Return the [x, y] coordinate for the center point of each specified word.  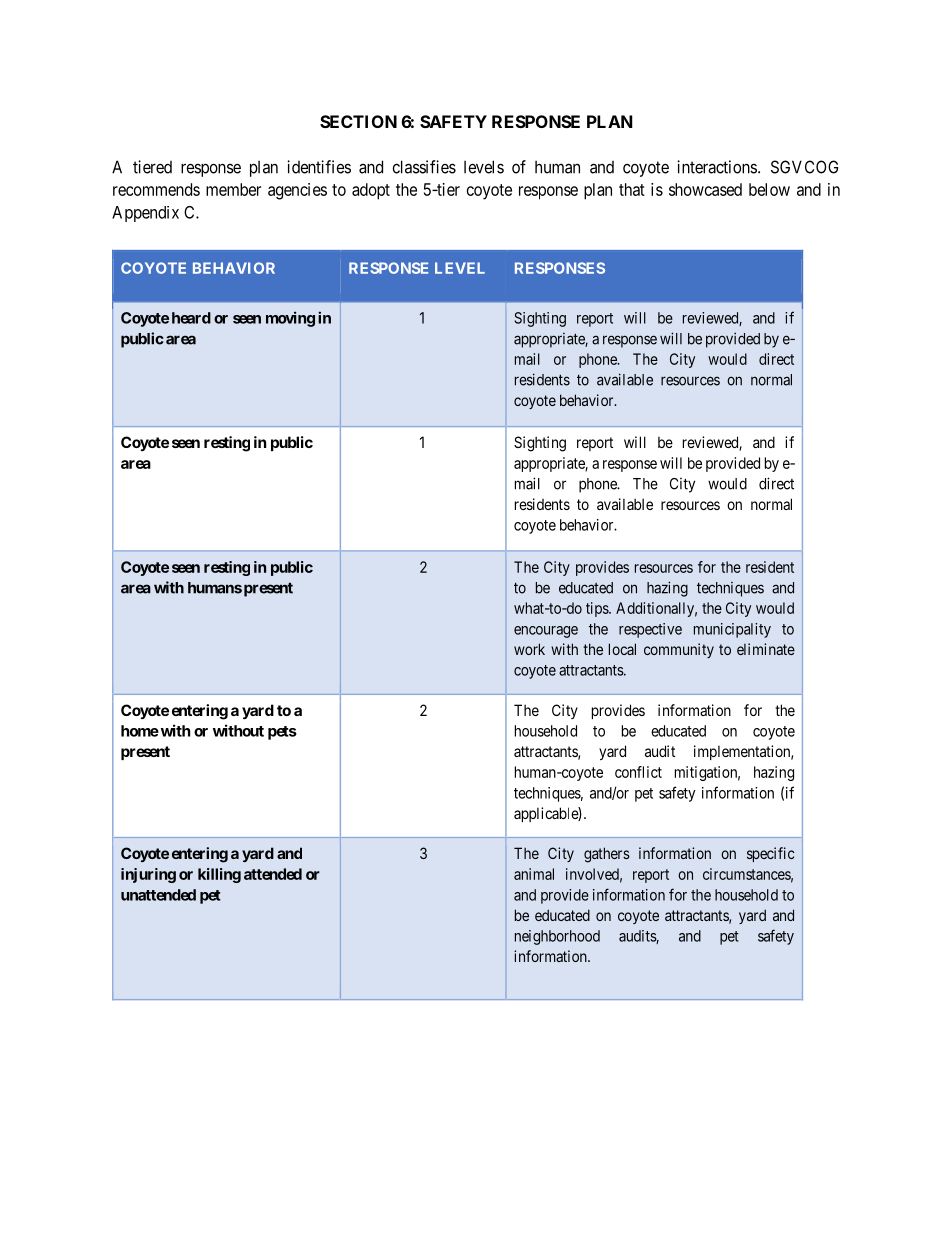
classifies [424, 167]
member [233, 189]
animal [534, 874]
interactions [717, 167]
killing [219, 875]
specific [771, 854]
